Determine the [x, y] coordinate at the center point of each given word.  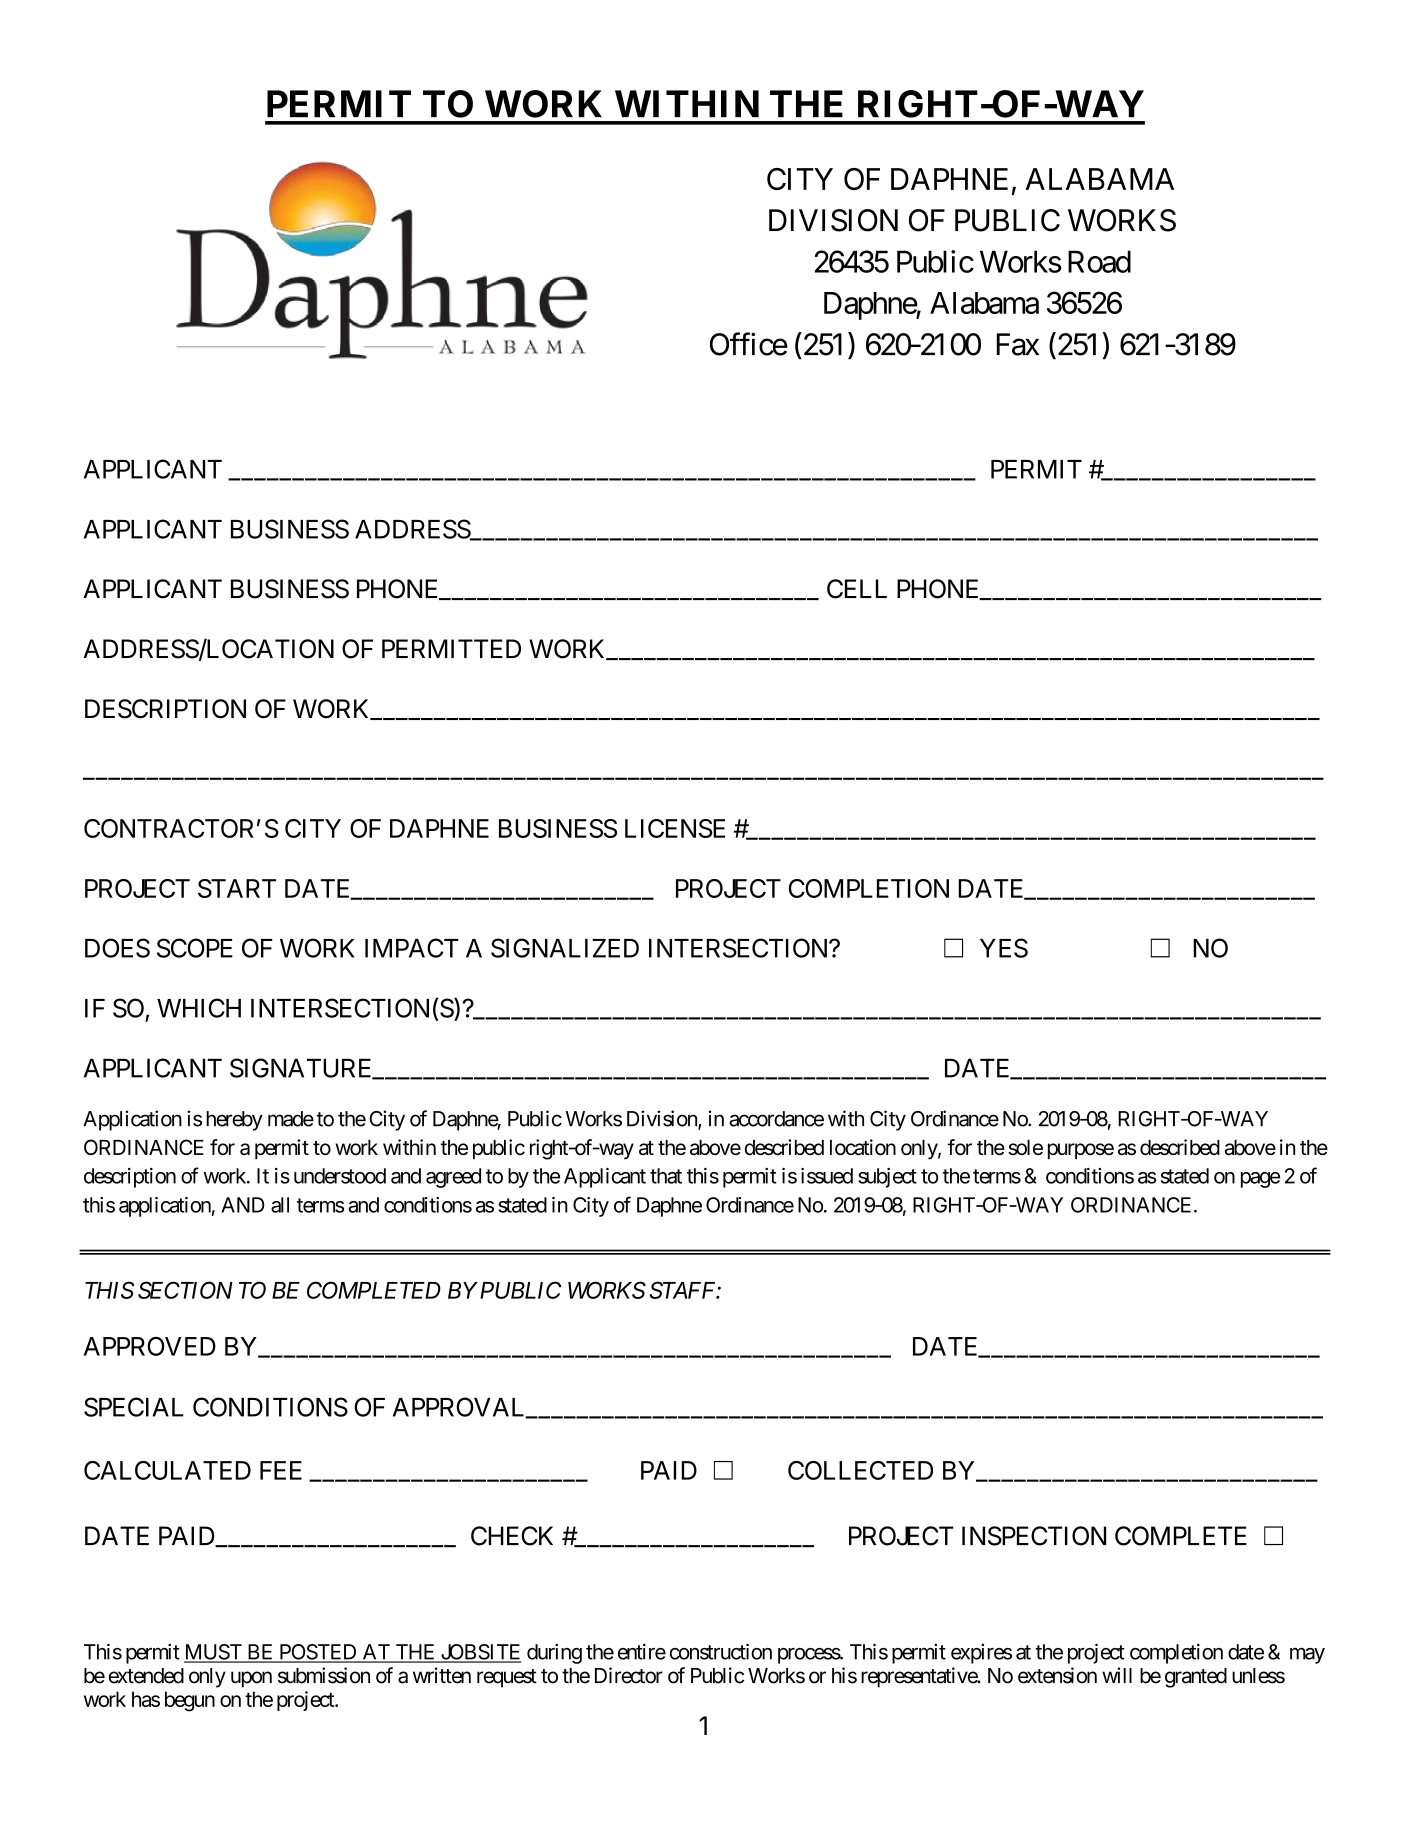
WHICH [199, 1008]
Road [1099, 261]
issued [827, 1176]
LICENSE [675, 828]
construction [721, 1651]
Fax [1018, 344]
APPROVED [150, 1346]
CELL [857, 589]
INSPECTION [1034, 1536]
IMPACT [412, 948]
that [666, 1176]
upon [251, 1679]
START [237, 888]
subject [887, 1178]
